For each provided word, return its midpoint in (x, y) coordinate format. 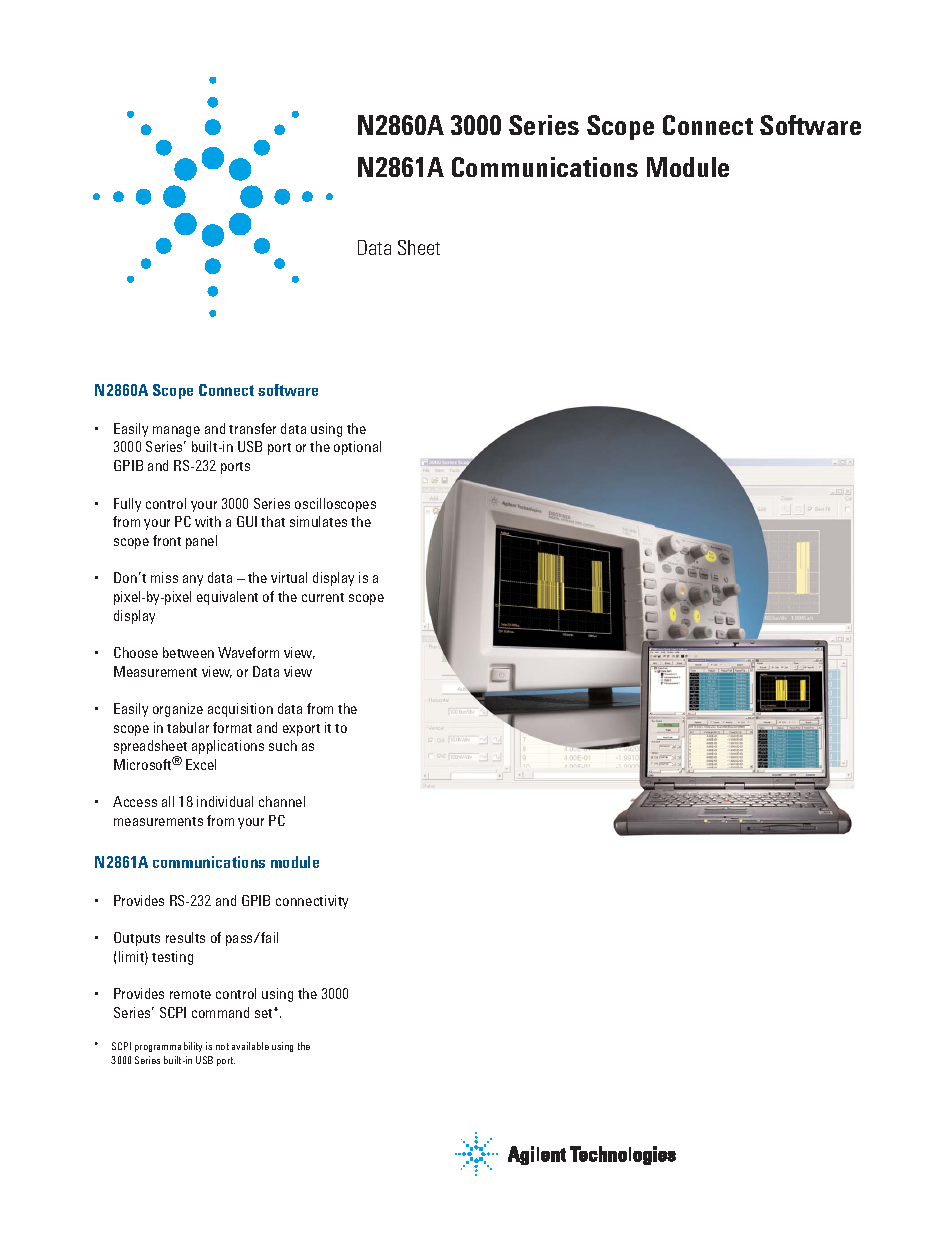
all (168, 801)
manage (176, 431)
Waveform (248, 652)
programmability (168, 1047)
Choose (136, 652)
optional (357, 448)
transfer (252, 428)
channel (282, 801)
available (250, 1046)
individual (225, 801)
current (323, 597)
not (222, 1046)
